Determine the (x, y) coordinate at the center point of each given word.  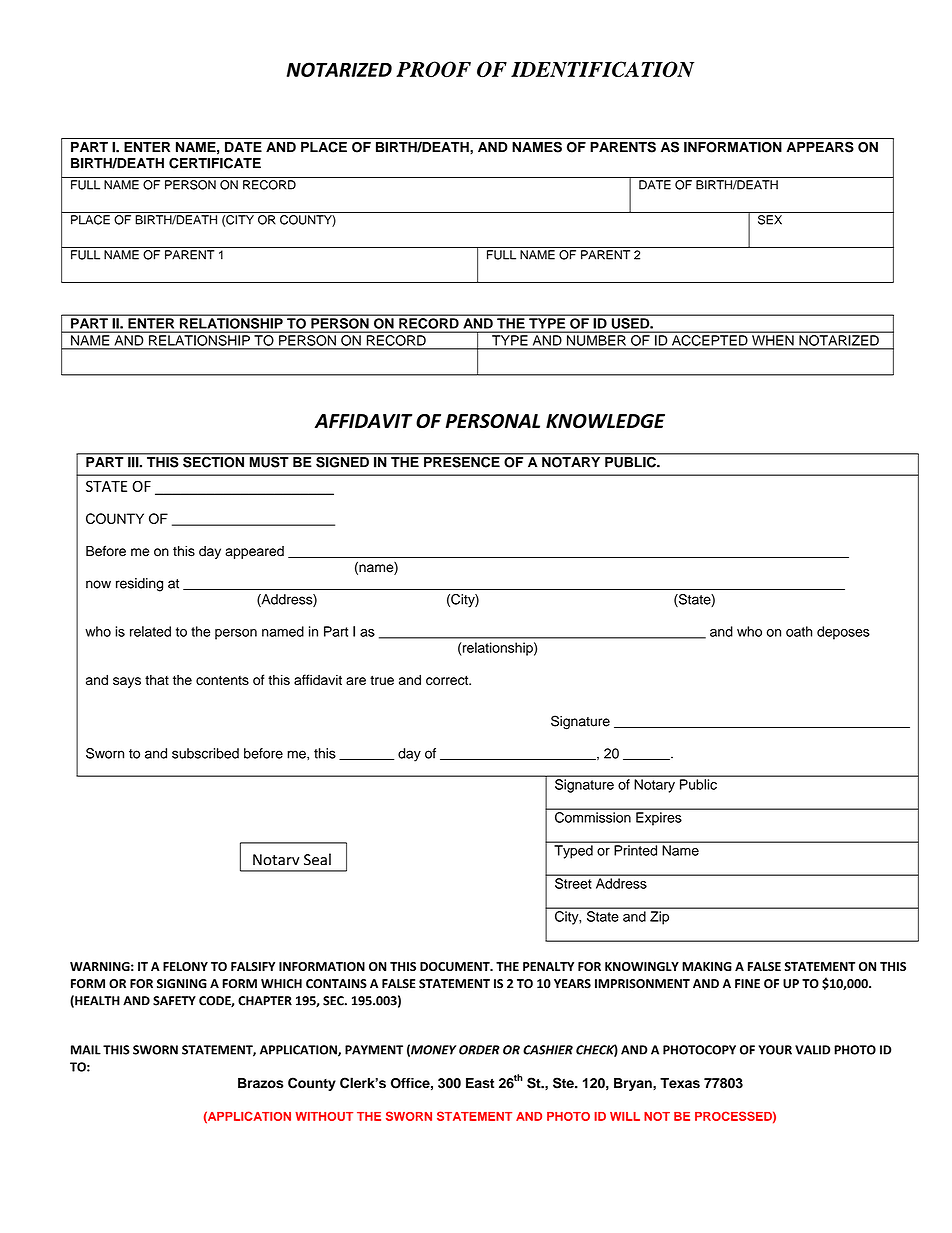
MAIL (86, 1050)
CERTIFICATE (215, 163)
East (480, 1083)
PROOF (433, 69)
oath (799, 631)
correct (448, 680)
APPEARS (820, 147)
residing (139, 585)
